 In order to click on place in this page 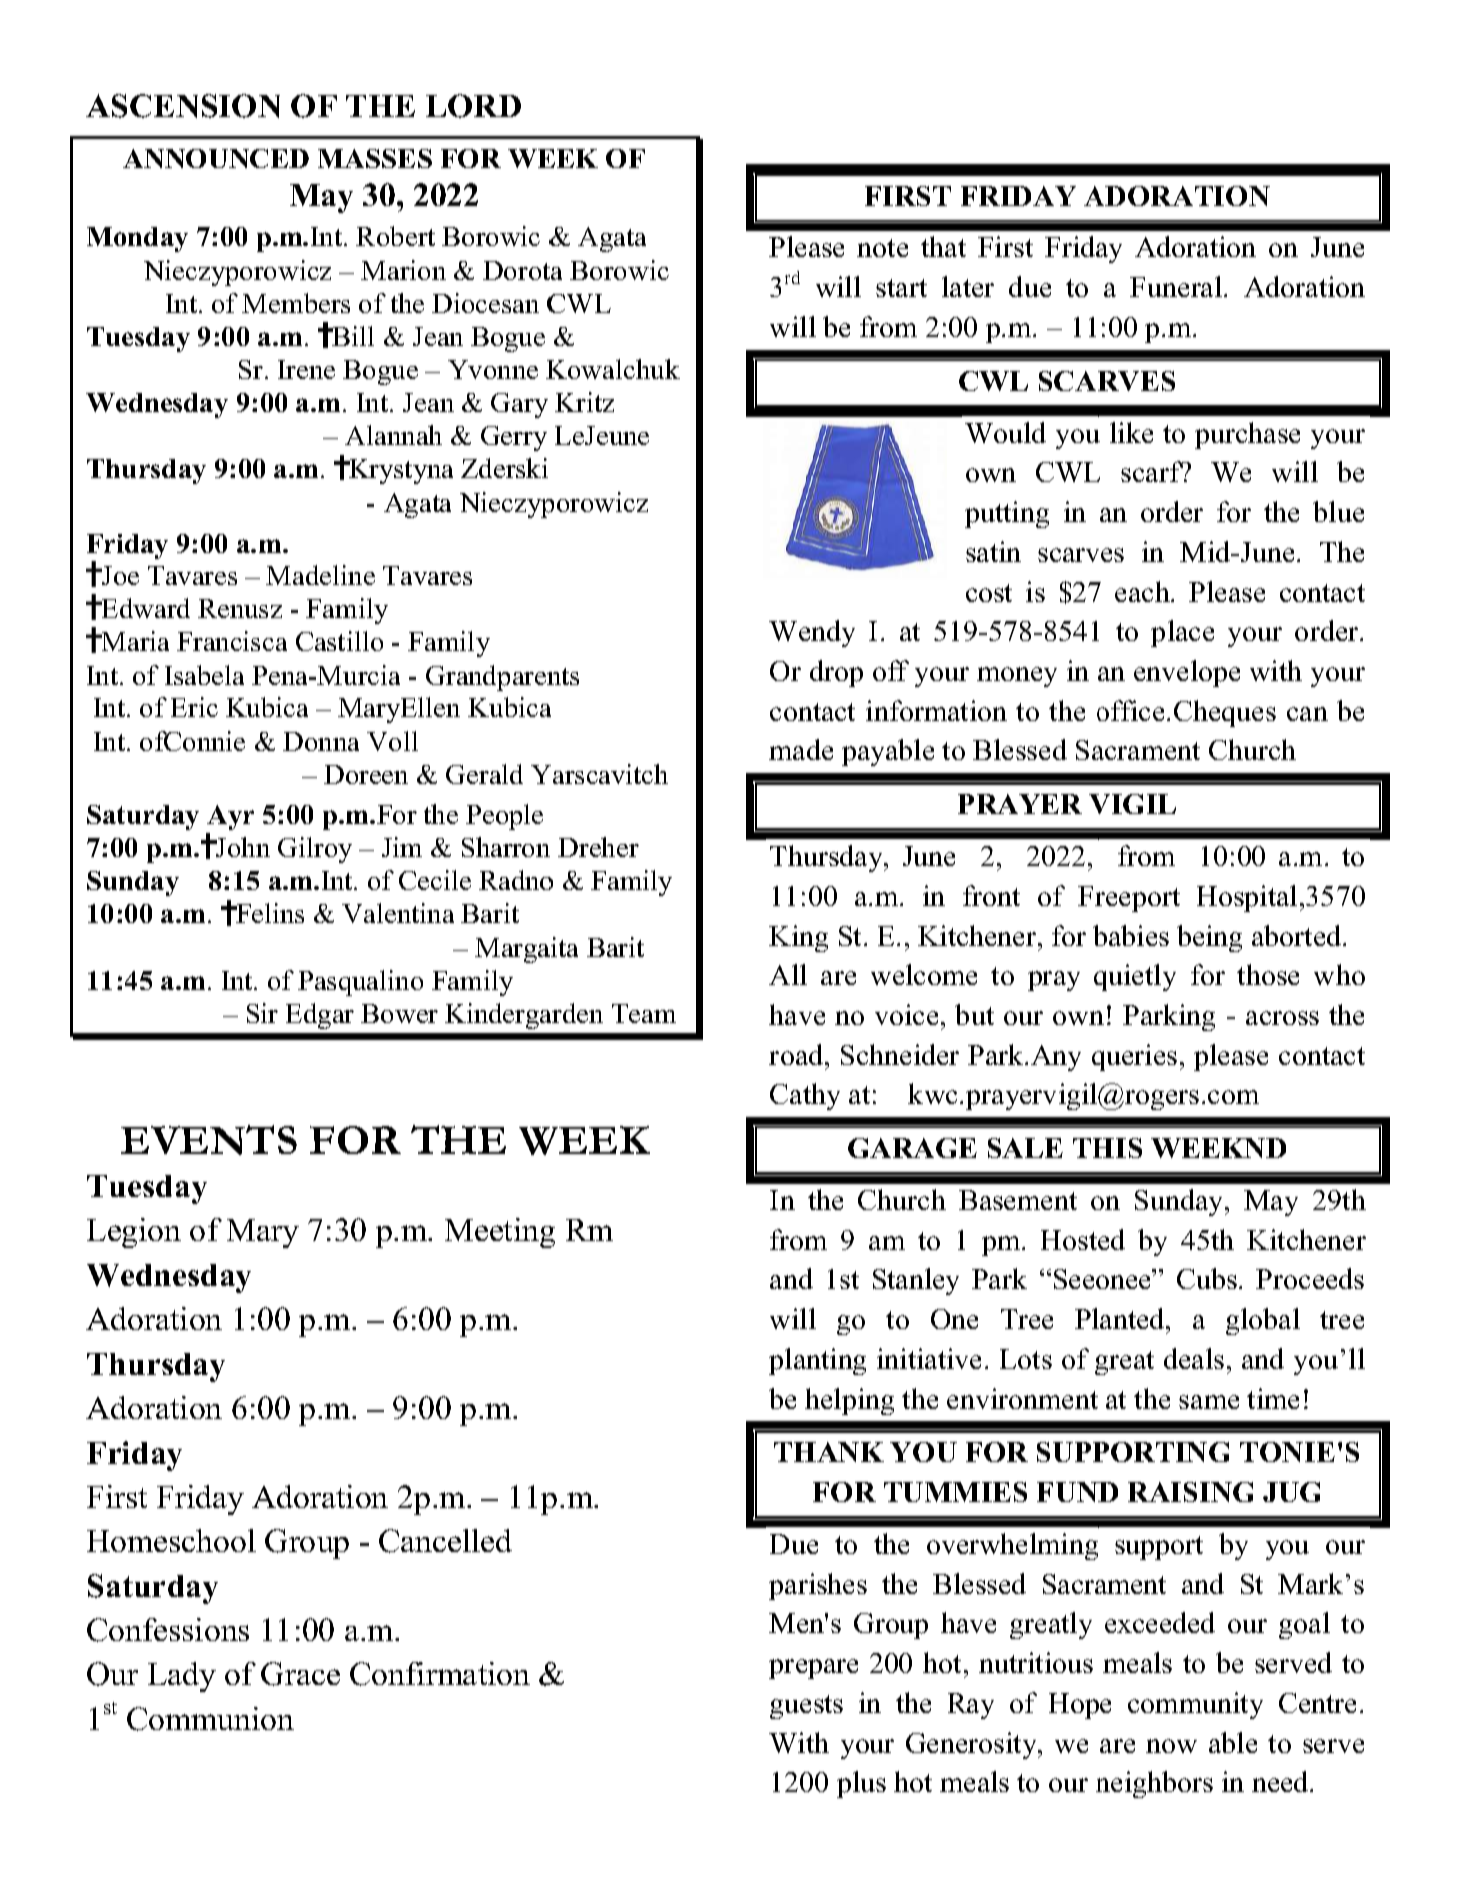, I will do `click(1182, 633)`.
